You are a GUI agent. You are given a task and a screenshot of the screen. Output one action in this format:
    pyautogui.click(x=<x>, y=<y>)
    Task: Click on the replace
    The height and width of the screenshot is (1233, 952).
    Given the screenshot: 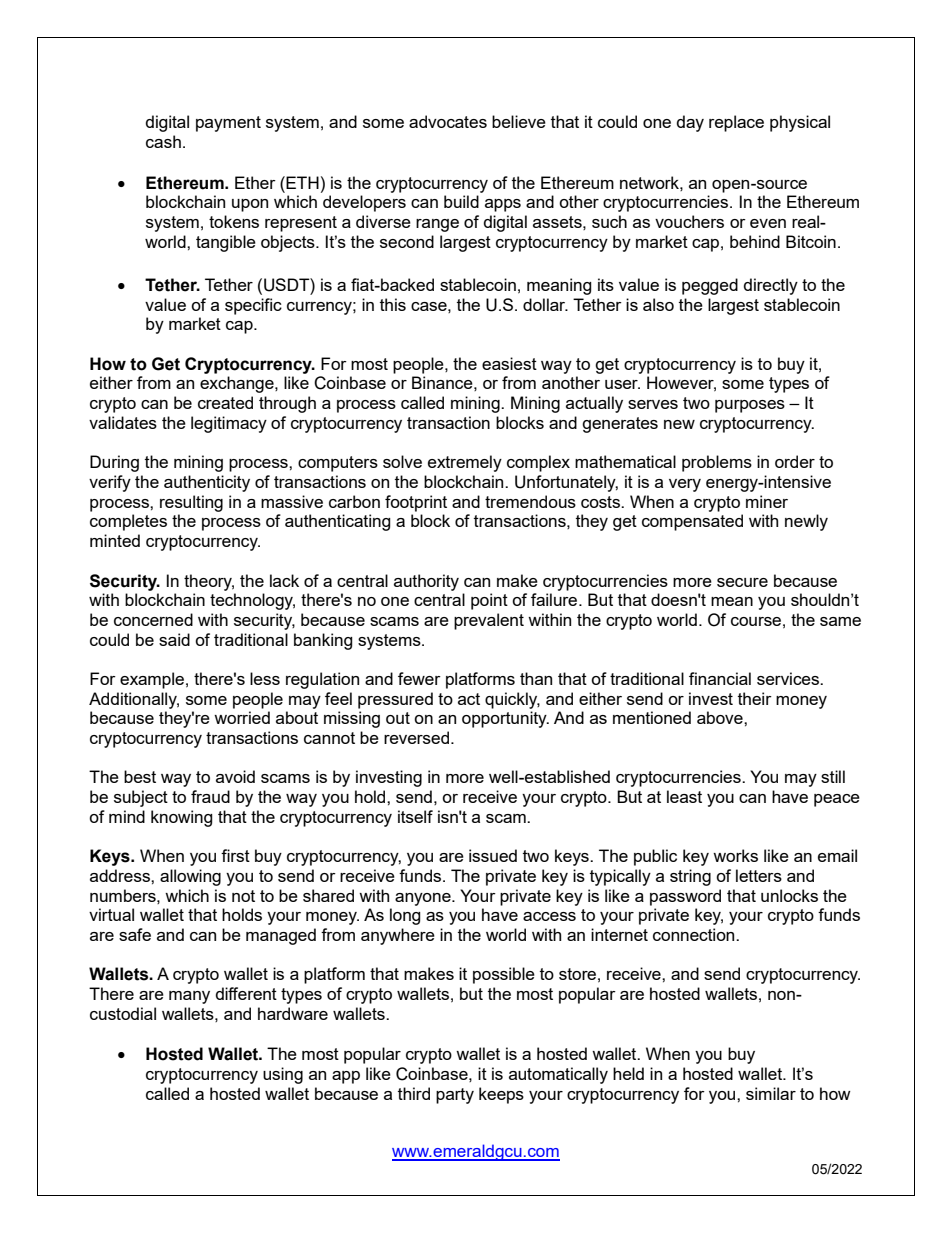 What is the action you would take?
    pyautogui.click(x=736, y=123)
